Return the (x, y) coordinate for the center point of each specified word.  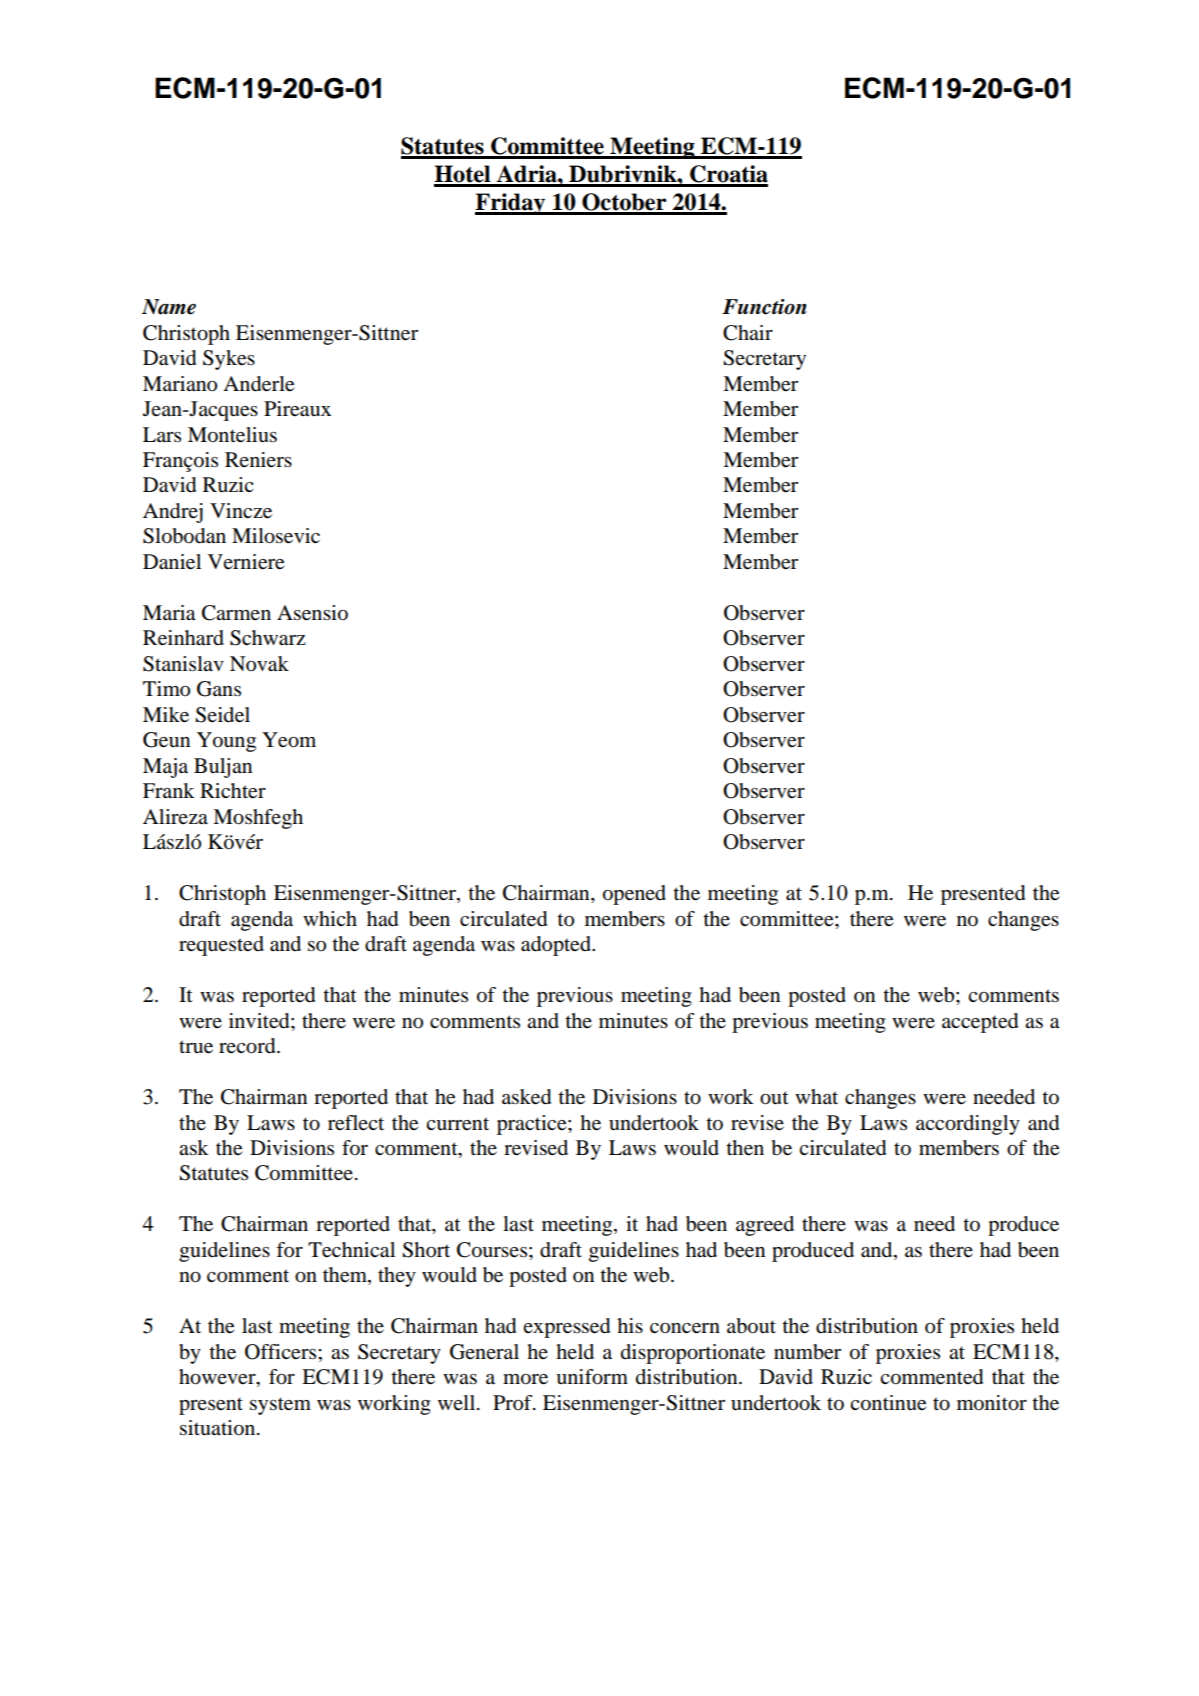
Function (764, 307)
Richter (233, 791)
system (280, 1406)
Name (169, 307)
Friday (511, 204)
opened (634, 895)
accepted (980, 1023)
